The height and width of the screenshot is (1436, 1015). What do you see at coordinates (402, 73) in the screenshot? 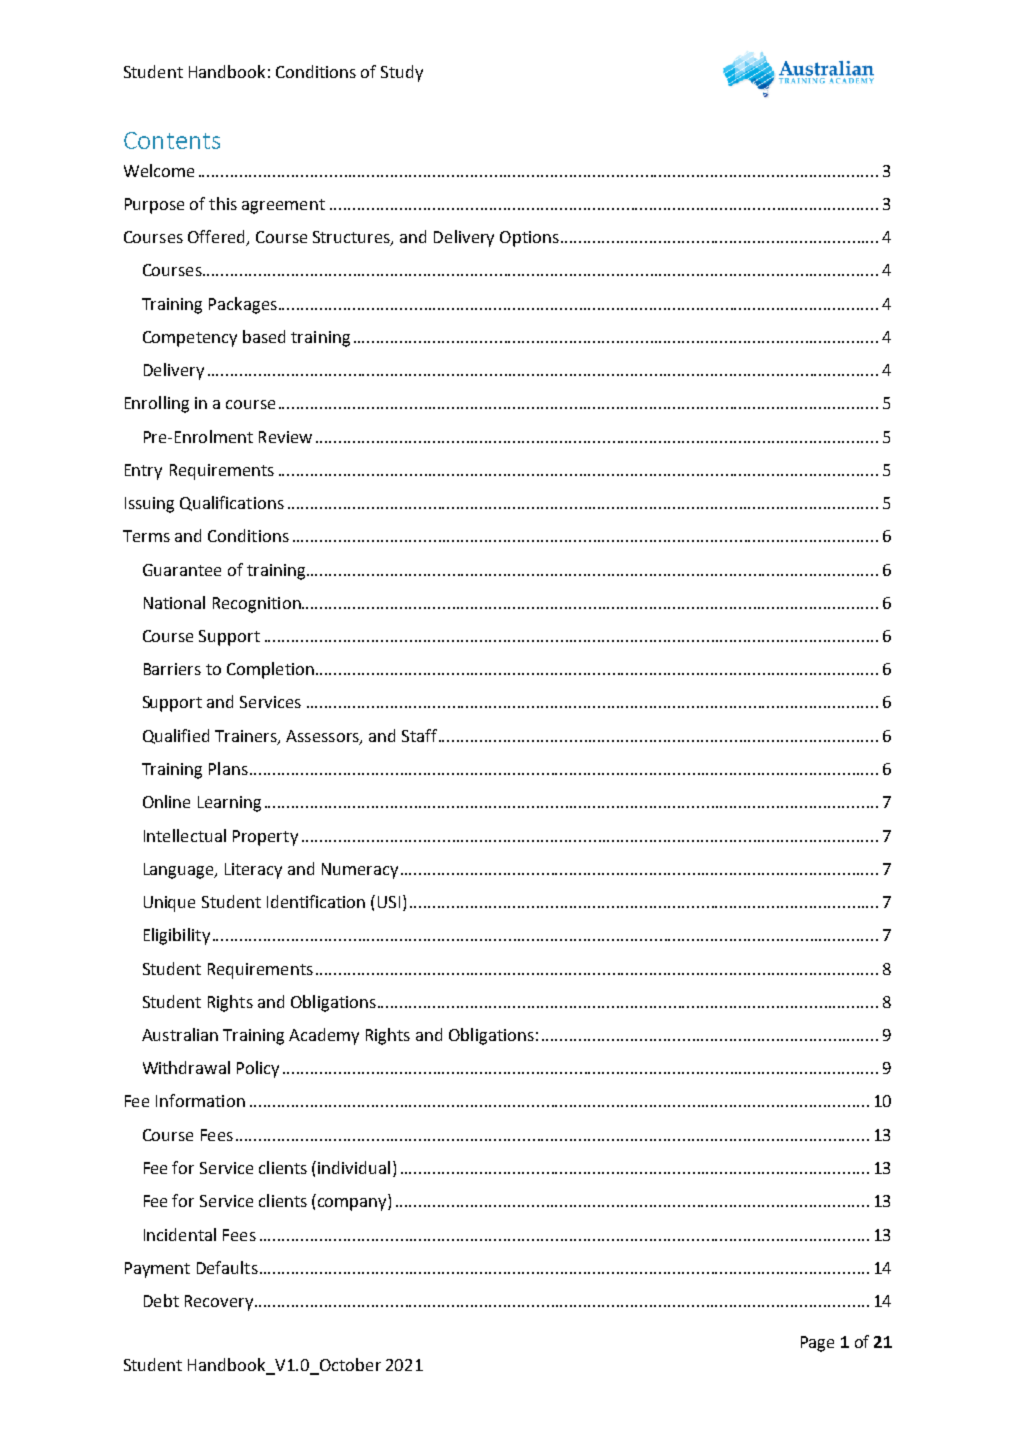
I see `Study` at bounding box center [402, 73].
